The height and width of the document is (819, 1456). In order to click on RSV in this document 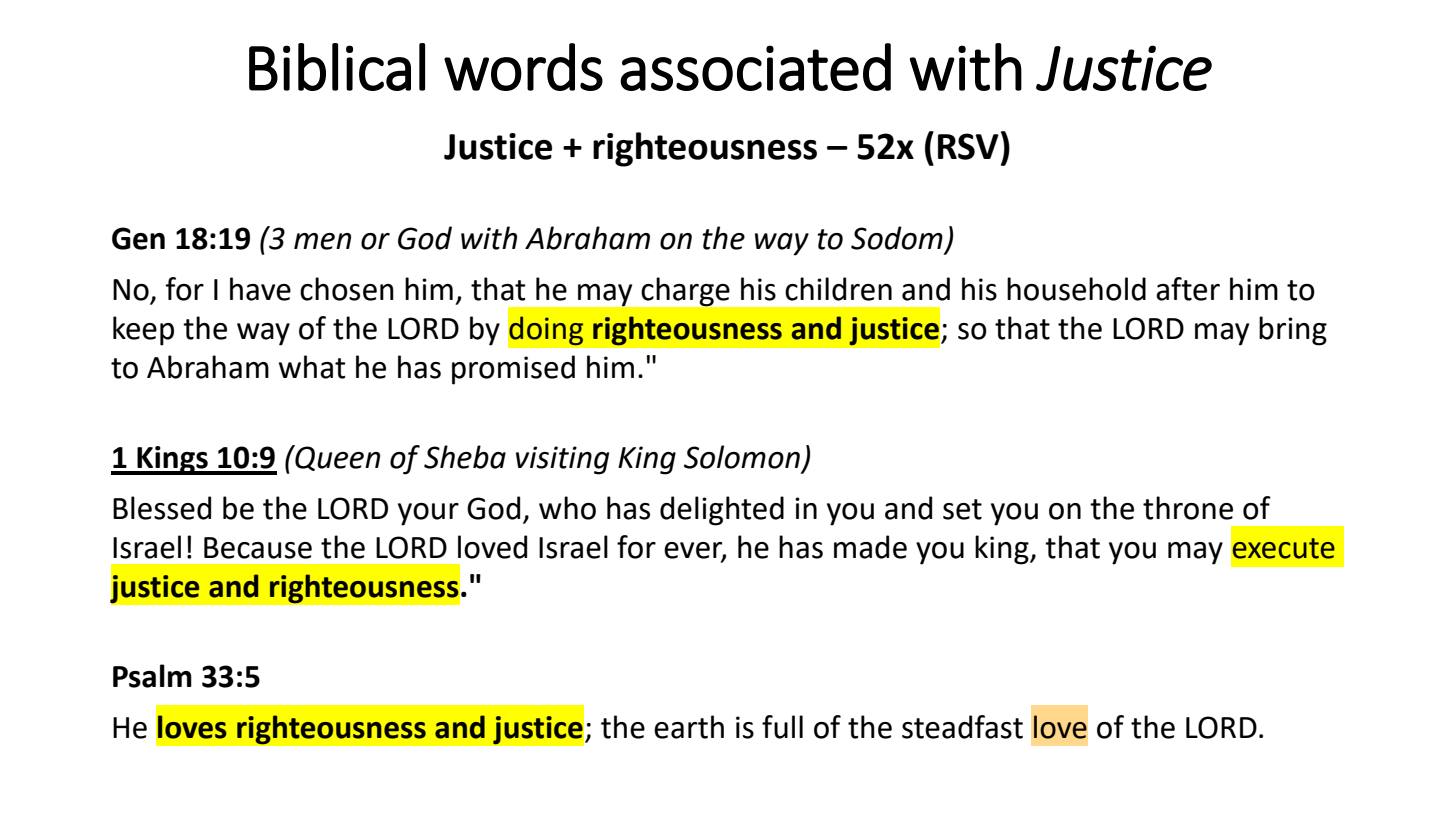, I will do `click(968, 146)`.
